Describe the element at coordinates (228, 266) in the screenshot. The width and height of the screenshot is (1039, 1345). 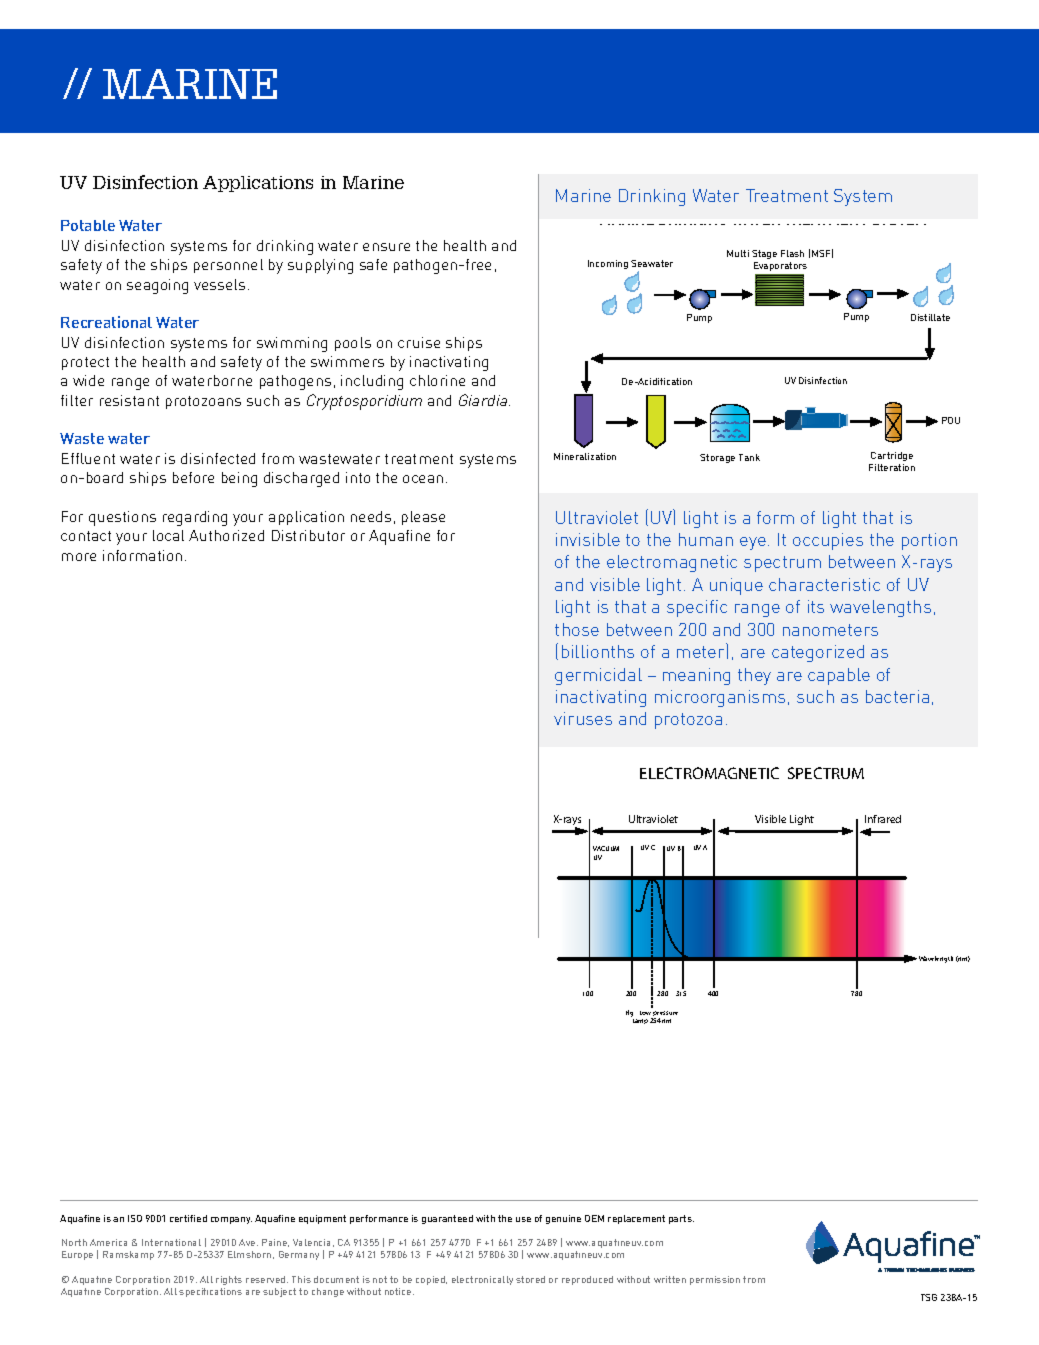
I see `personnel` at that location.
